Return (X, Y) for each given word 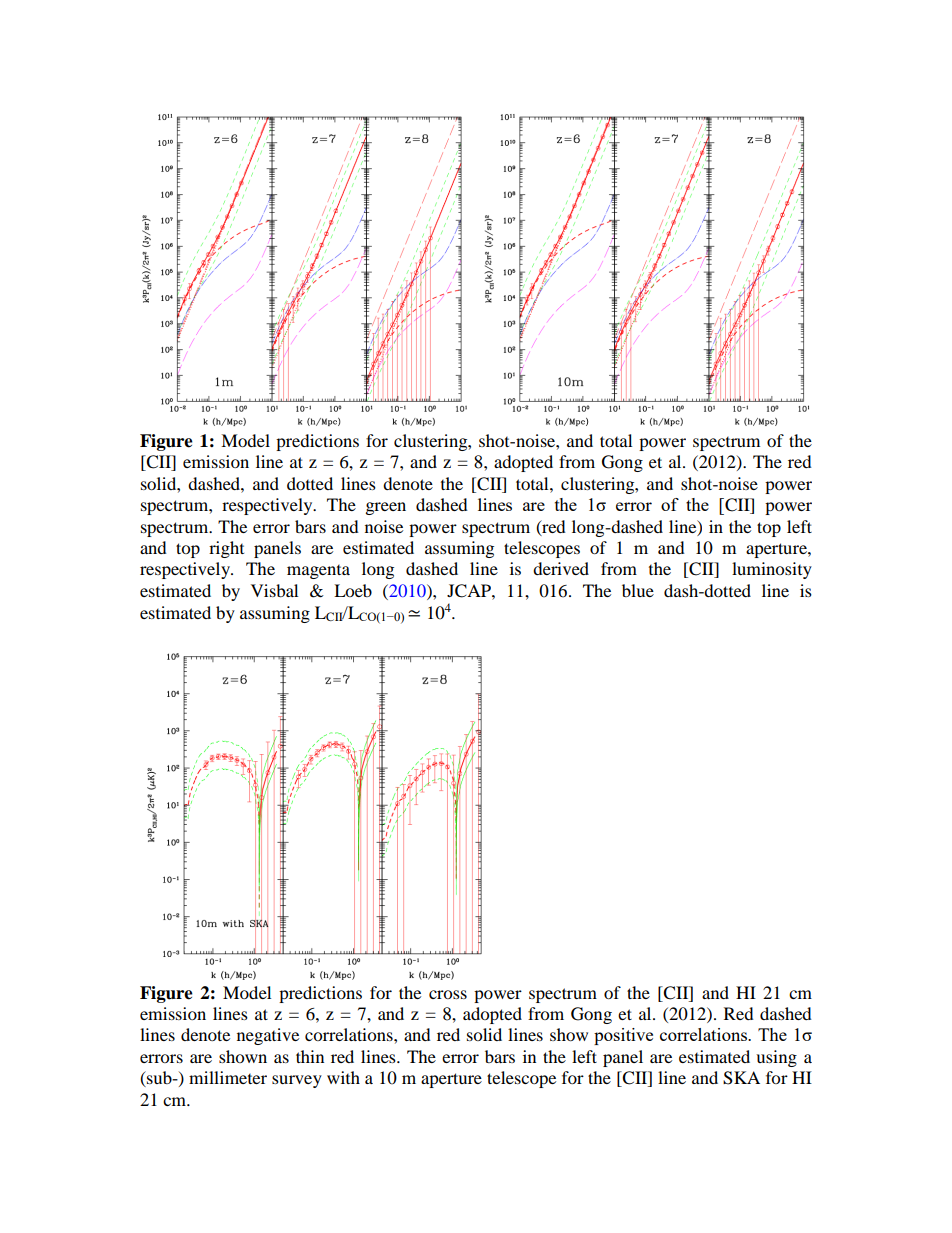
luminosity (772, 570)
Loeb (353, 590)
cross (448, 994)
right (226, 549)
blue (638, 590)
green (386, 508)
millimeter (228, 1077)
